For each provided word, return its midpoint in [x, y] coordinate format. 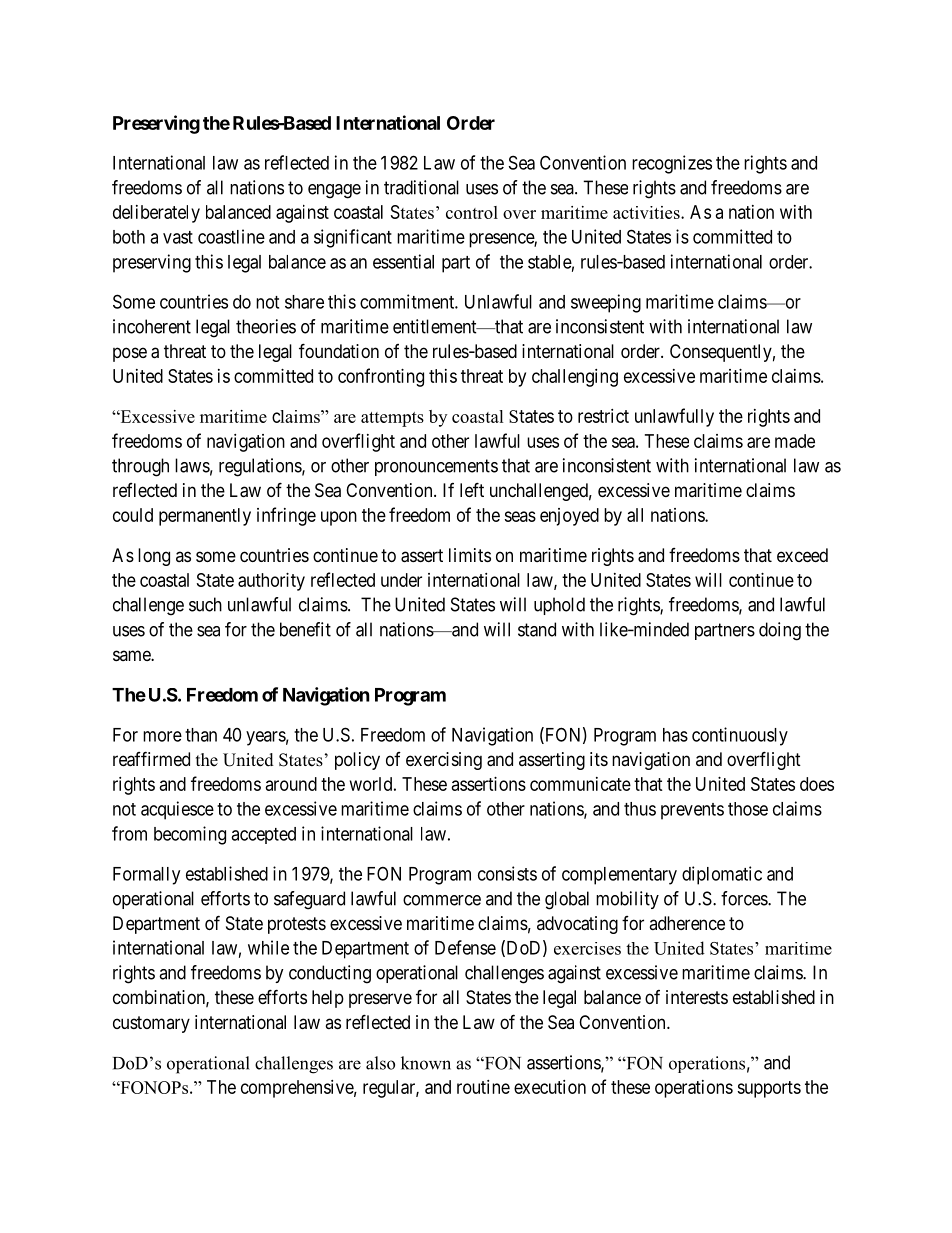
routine [483, 1087]
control [472, 212]
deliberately [156, 214]
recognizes [672, 164]
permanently [205, 517]
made [795, 441]
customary [151, 1024]
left [472, 489]
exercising [444, 761]
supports [769, 1089]
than [201, 735]
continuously [740, 736]
